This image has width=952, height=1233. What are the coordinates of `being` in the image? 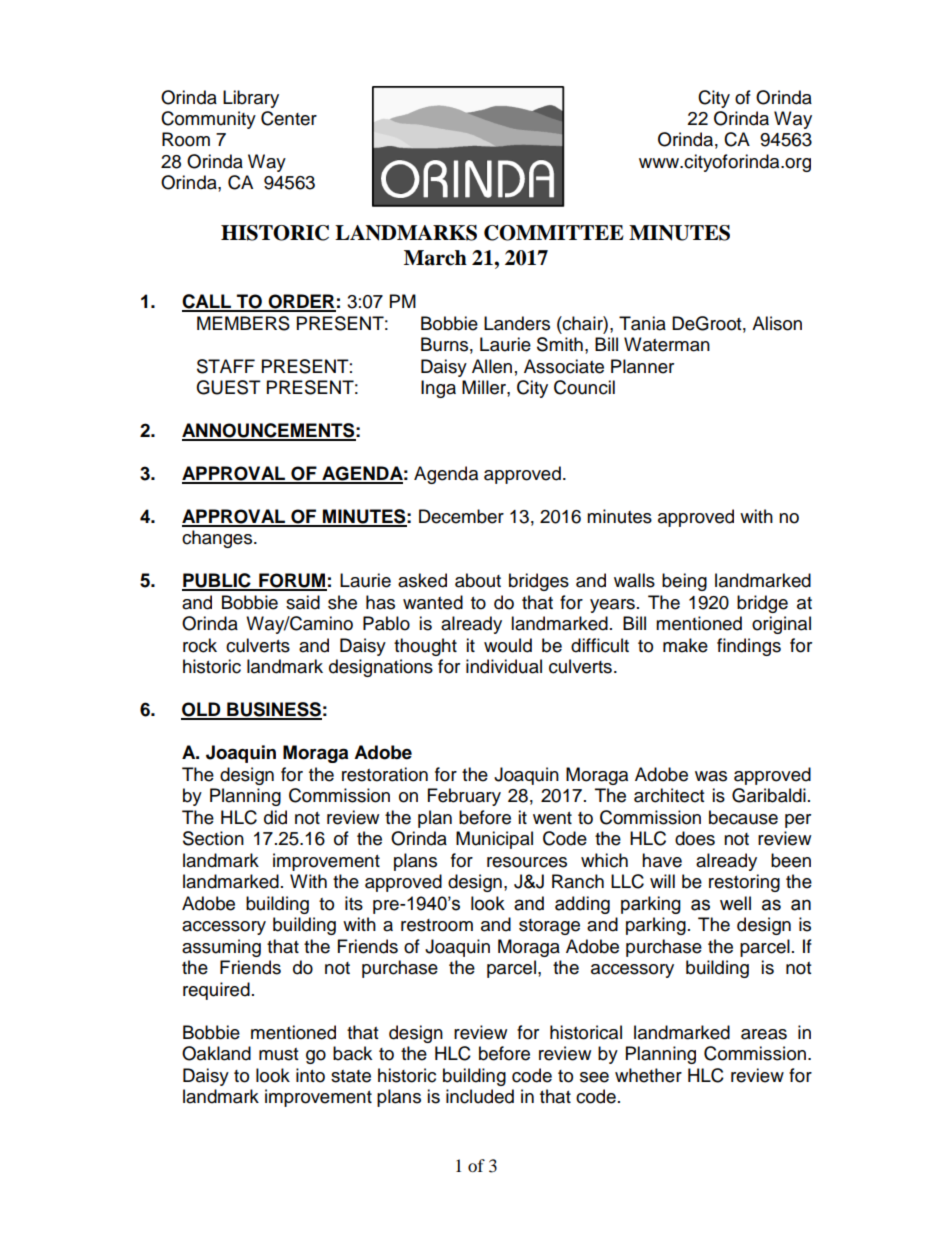 It's located at (684, 582).
